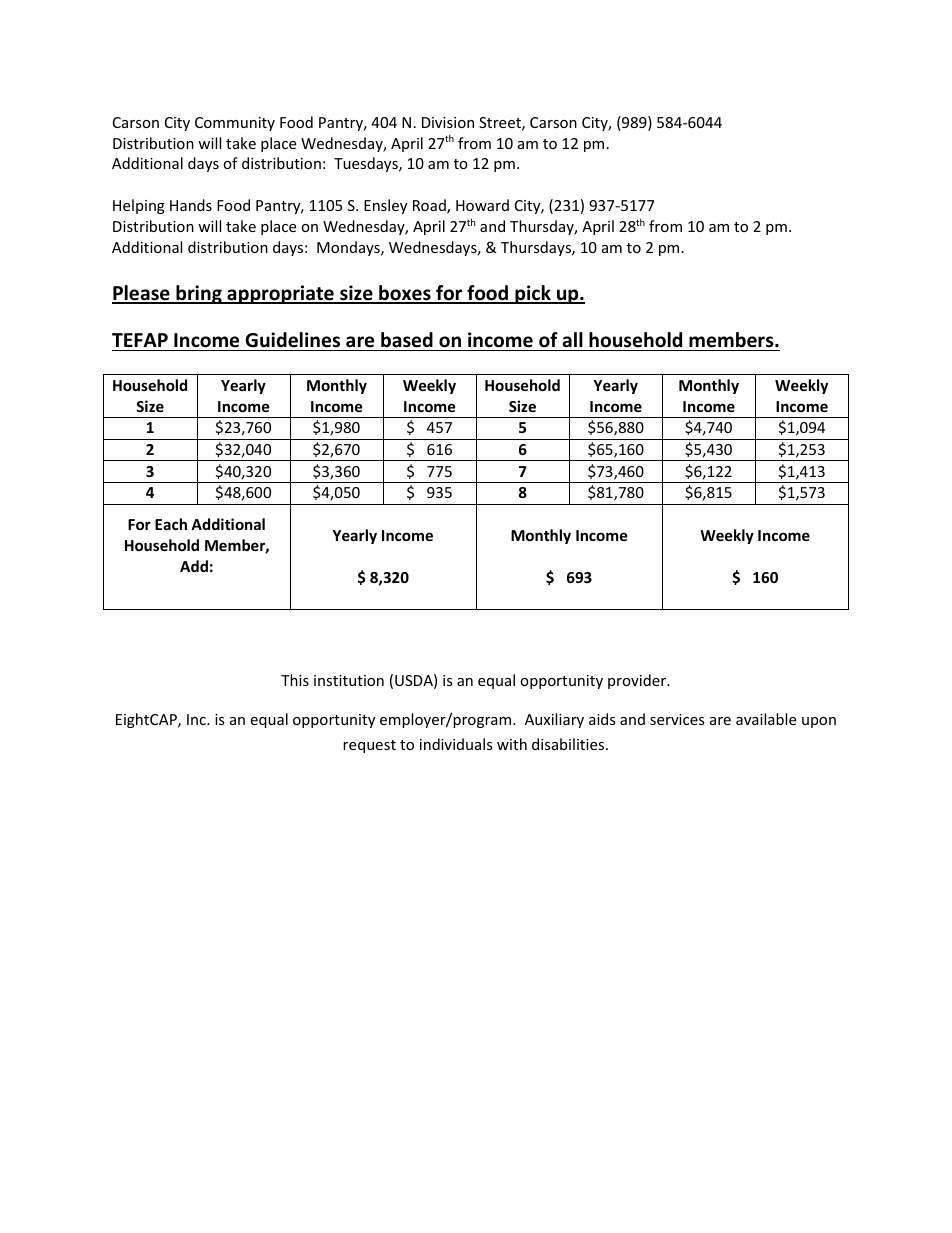 This screenshot has height=1233, width=952. Describe the element at coordinates (766, 719) in the screenshot. I see `available` at that location.
